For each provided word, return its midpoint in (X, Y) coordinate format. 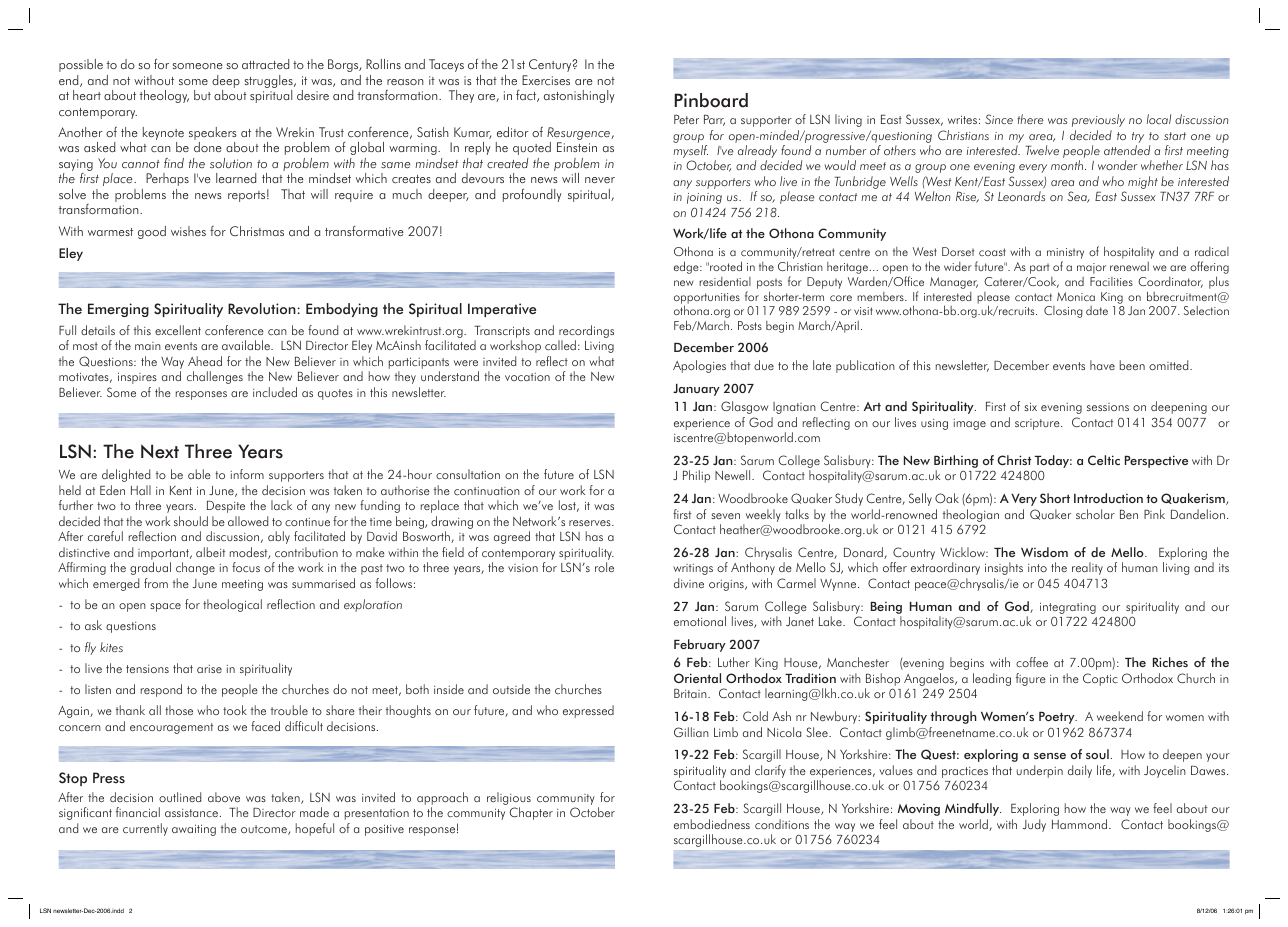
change (195, 568)
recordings (586, 333)
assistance (191, 813)
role (604, 567)
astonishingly (579, 96)
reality (1087, 568)
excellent (178, 330)
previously (1098, 120)
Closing (1063, 312)
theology (164, 96)
